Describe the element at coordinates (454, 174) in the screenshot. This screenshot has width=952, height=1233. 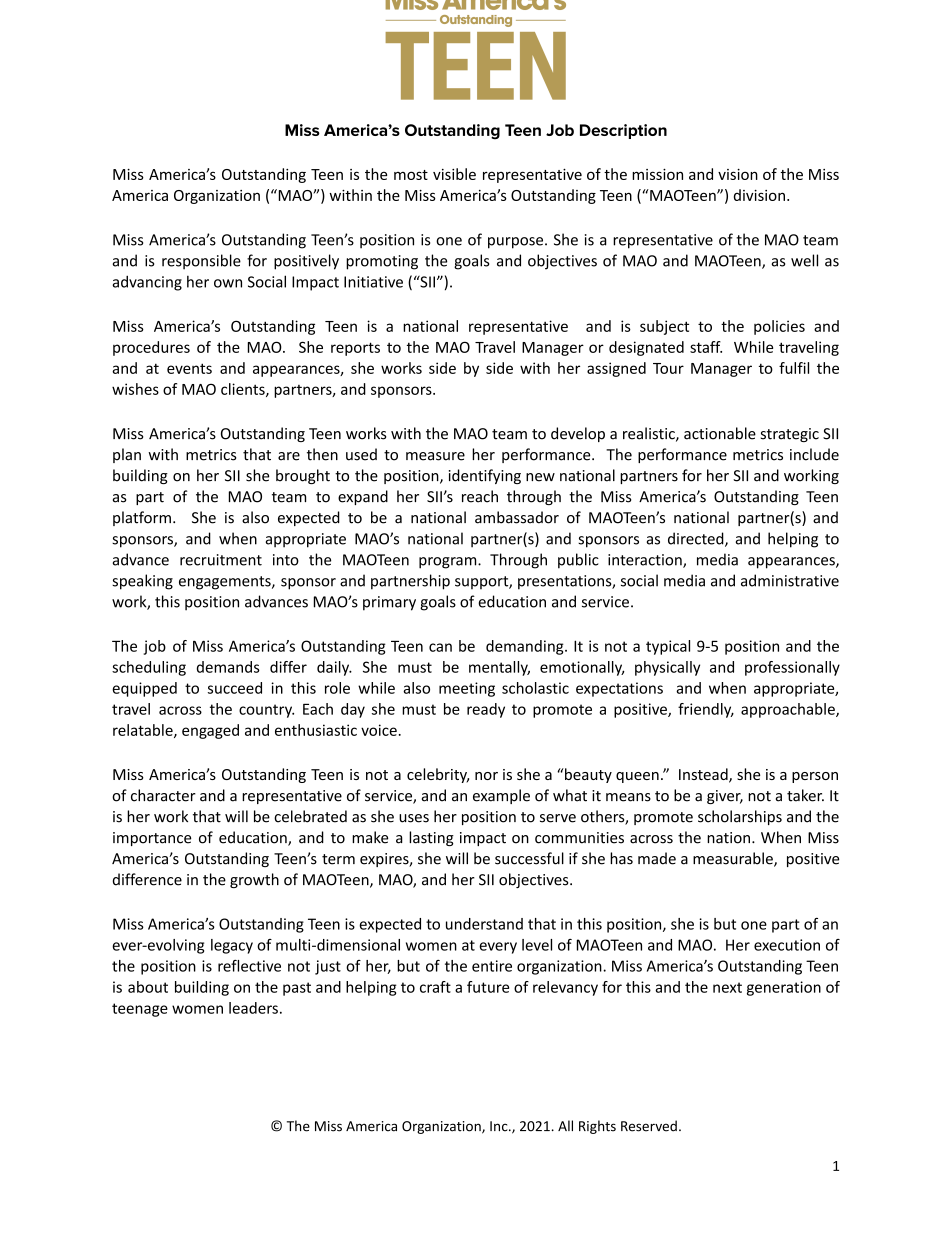
I see `visible` at that location.
